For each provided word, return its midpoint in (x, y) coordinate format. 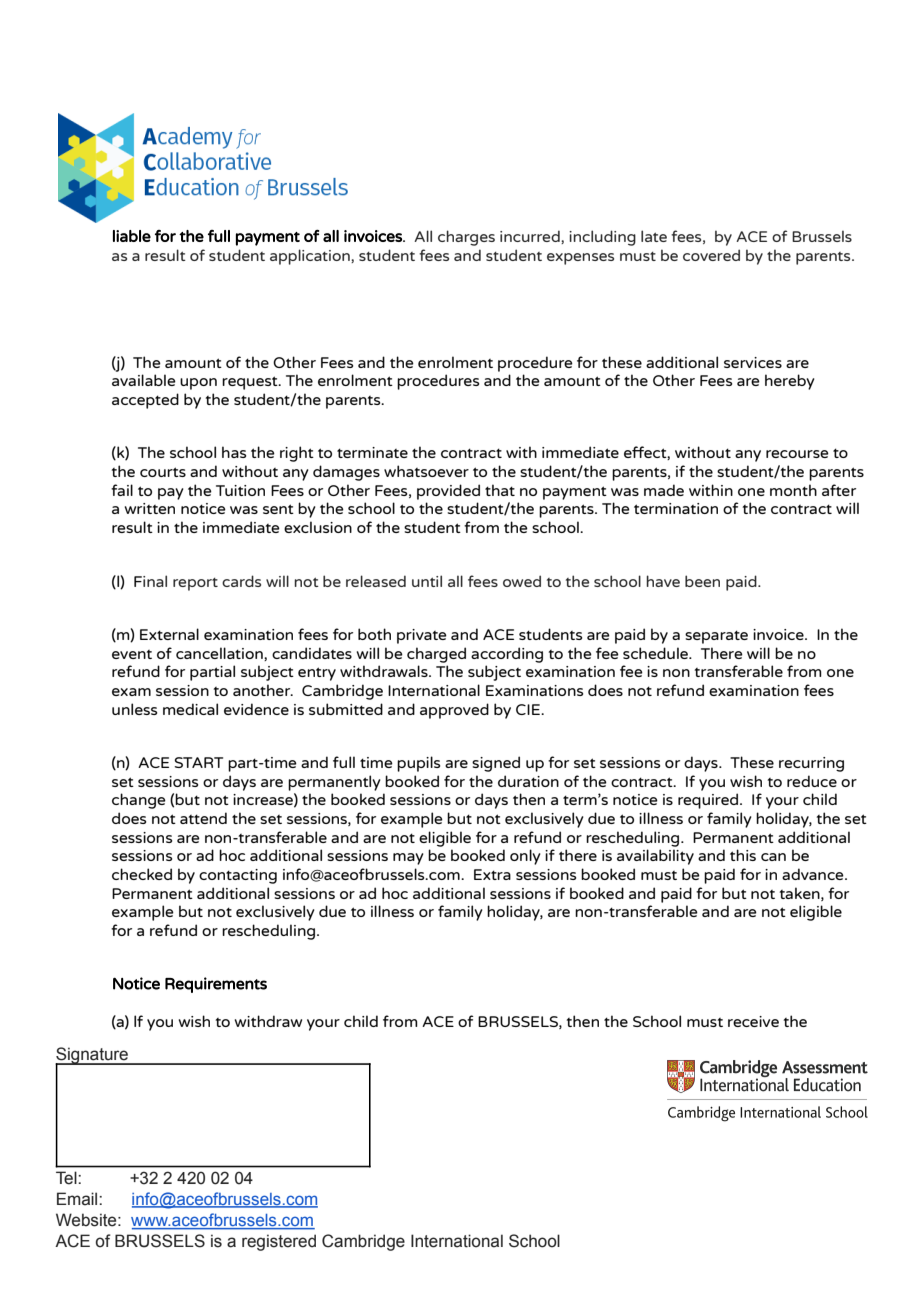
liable (132, 236)
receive (753, 1021)
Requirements (216, 985)
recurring (811, 764)
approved (454, 711)
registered (279, 1242)
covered (711, 255)
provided (448, 492)
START (198, 762)
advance (814, 874)
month (793, 490)
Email (78, 1199)
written (149, 508)
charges (466, 238)
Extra (492, 874)
